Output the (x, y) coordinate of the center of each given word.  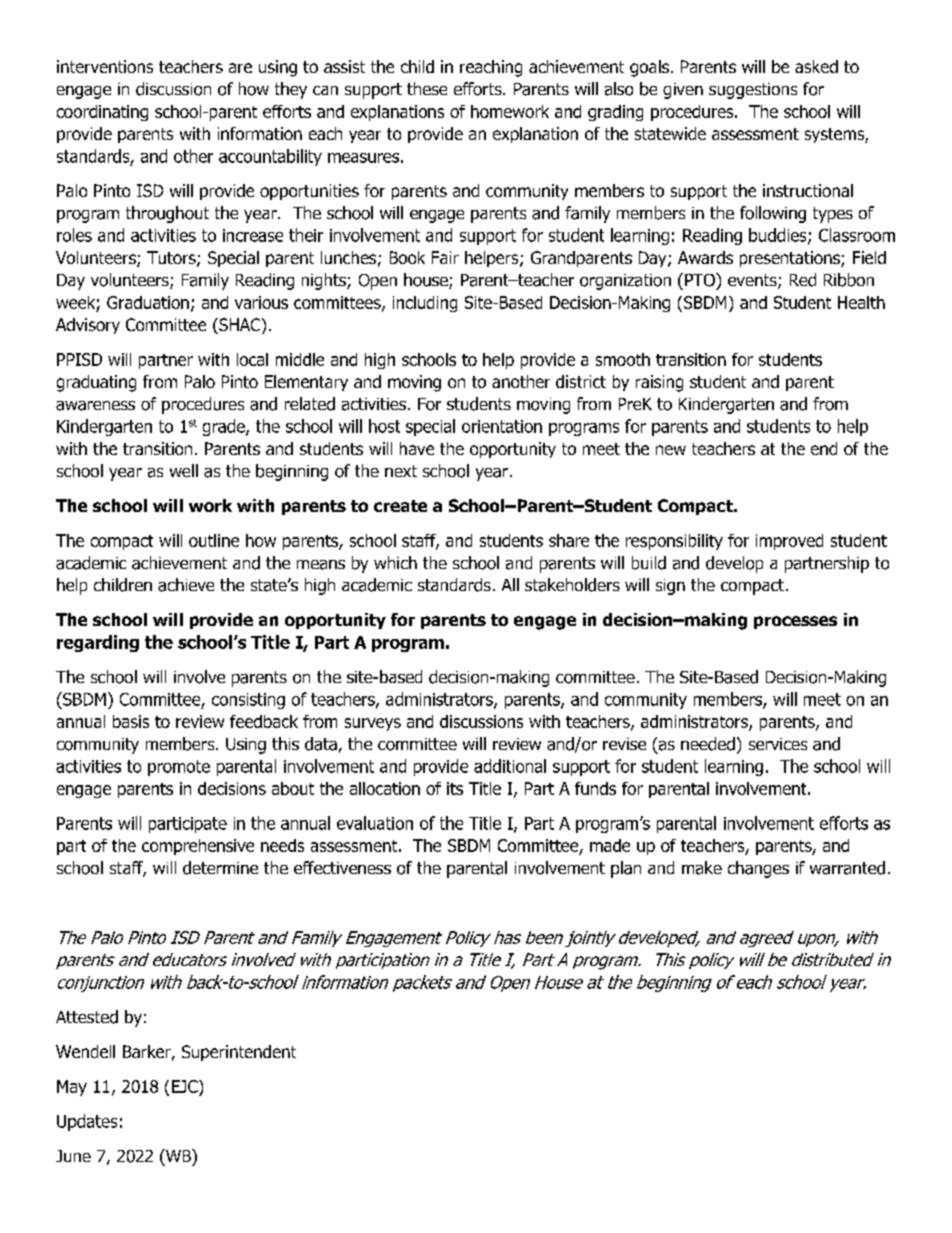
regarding (98, 643)
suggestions (753, 91)
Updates (87, 1122)
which (395, 562)
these (427, 88)
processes (795, 622)
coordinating (102, 113)
